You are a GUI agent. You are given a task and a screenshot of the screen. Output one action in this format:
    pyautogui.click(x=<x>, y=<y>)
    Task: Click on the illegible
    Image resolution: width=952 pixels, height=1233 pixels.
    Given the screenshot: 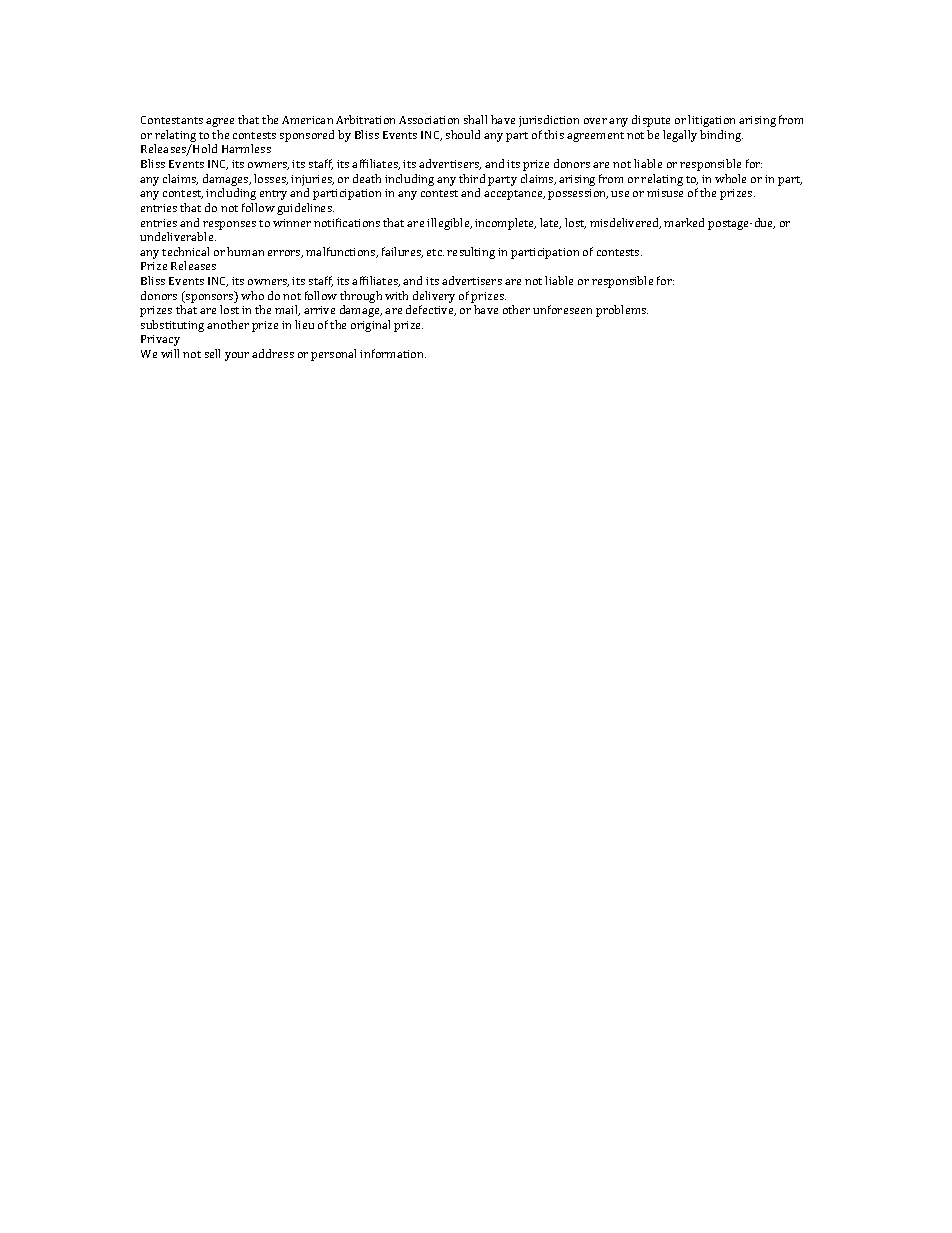 What is the action you would take?
    pyautogui.click(x=449, y=224)
